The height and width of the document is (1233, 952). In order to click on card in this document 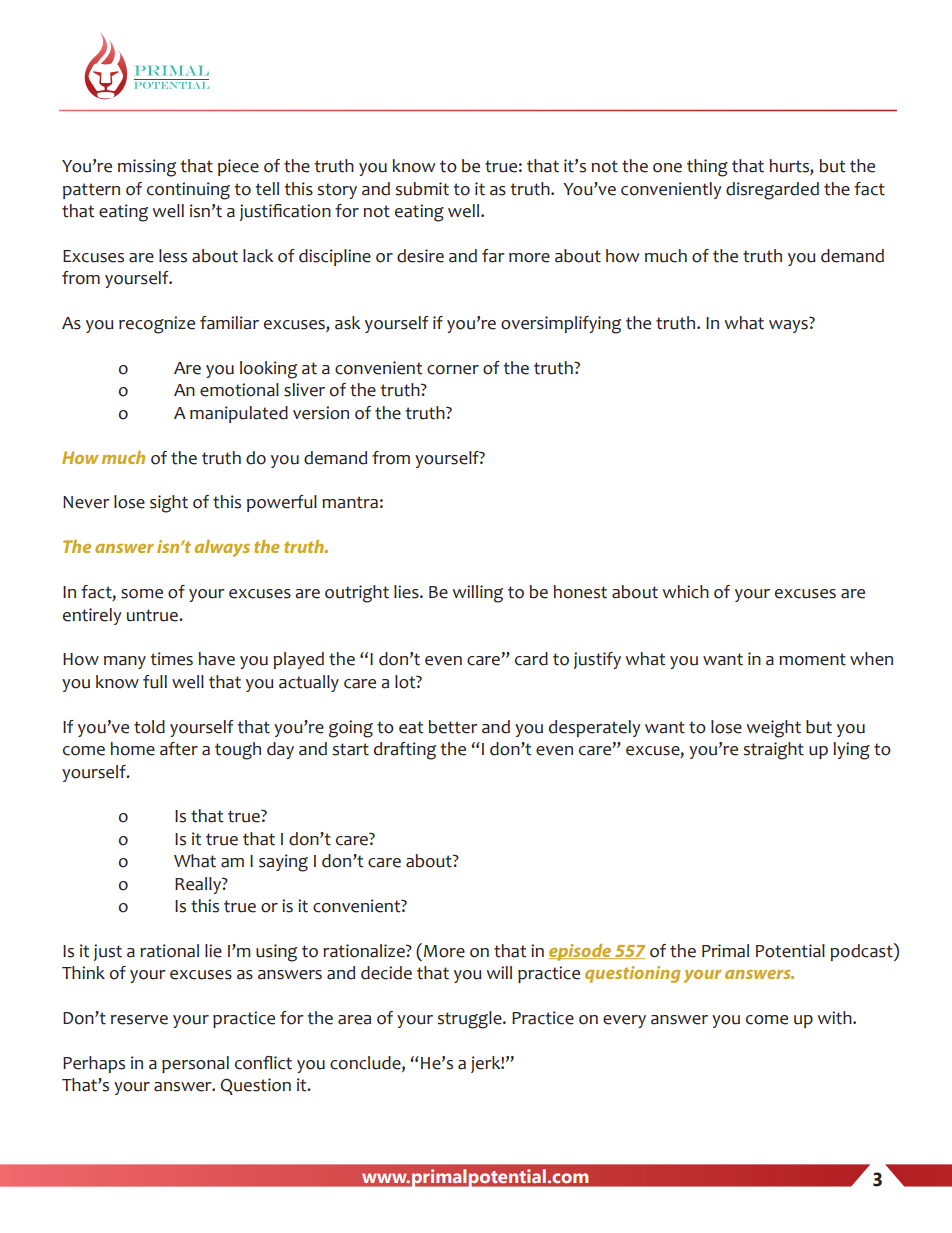, I will do `click(531, 659)`.
